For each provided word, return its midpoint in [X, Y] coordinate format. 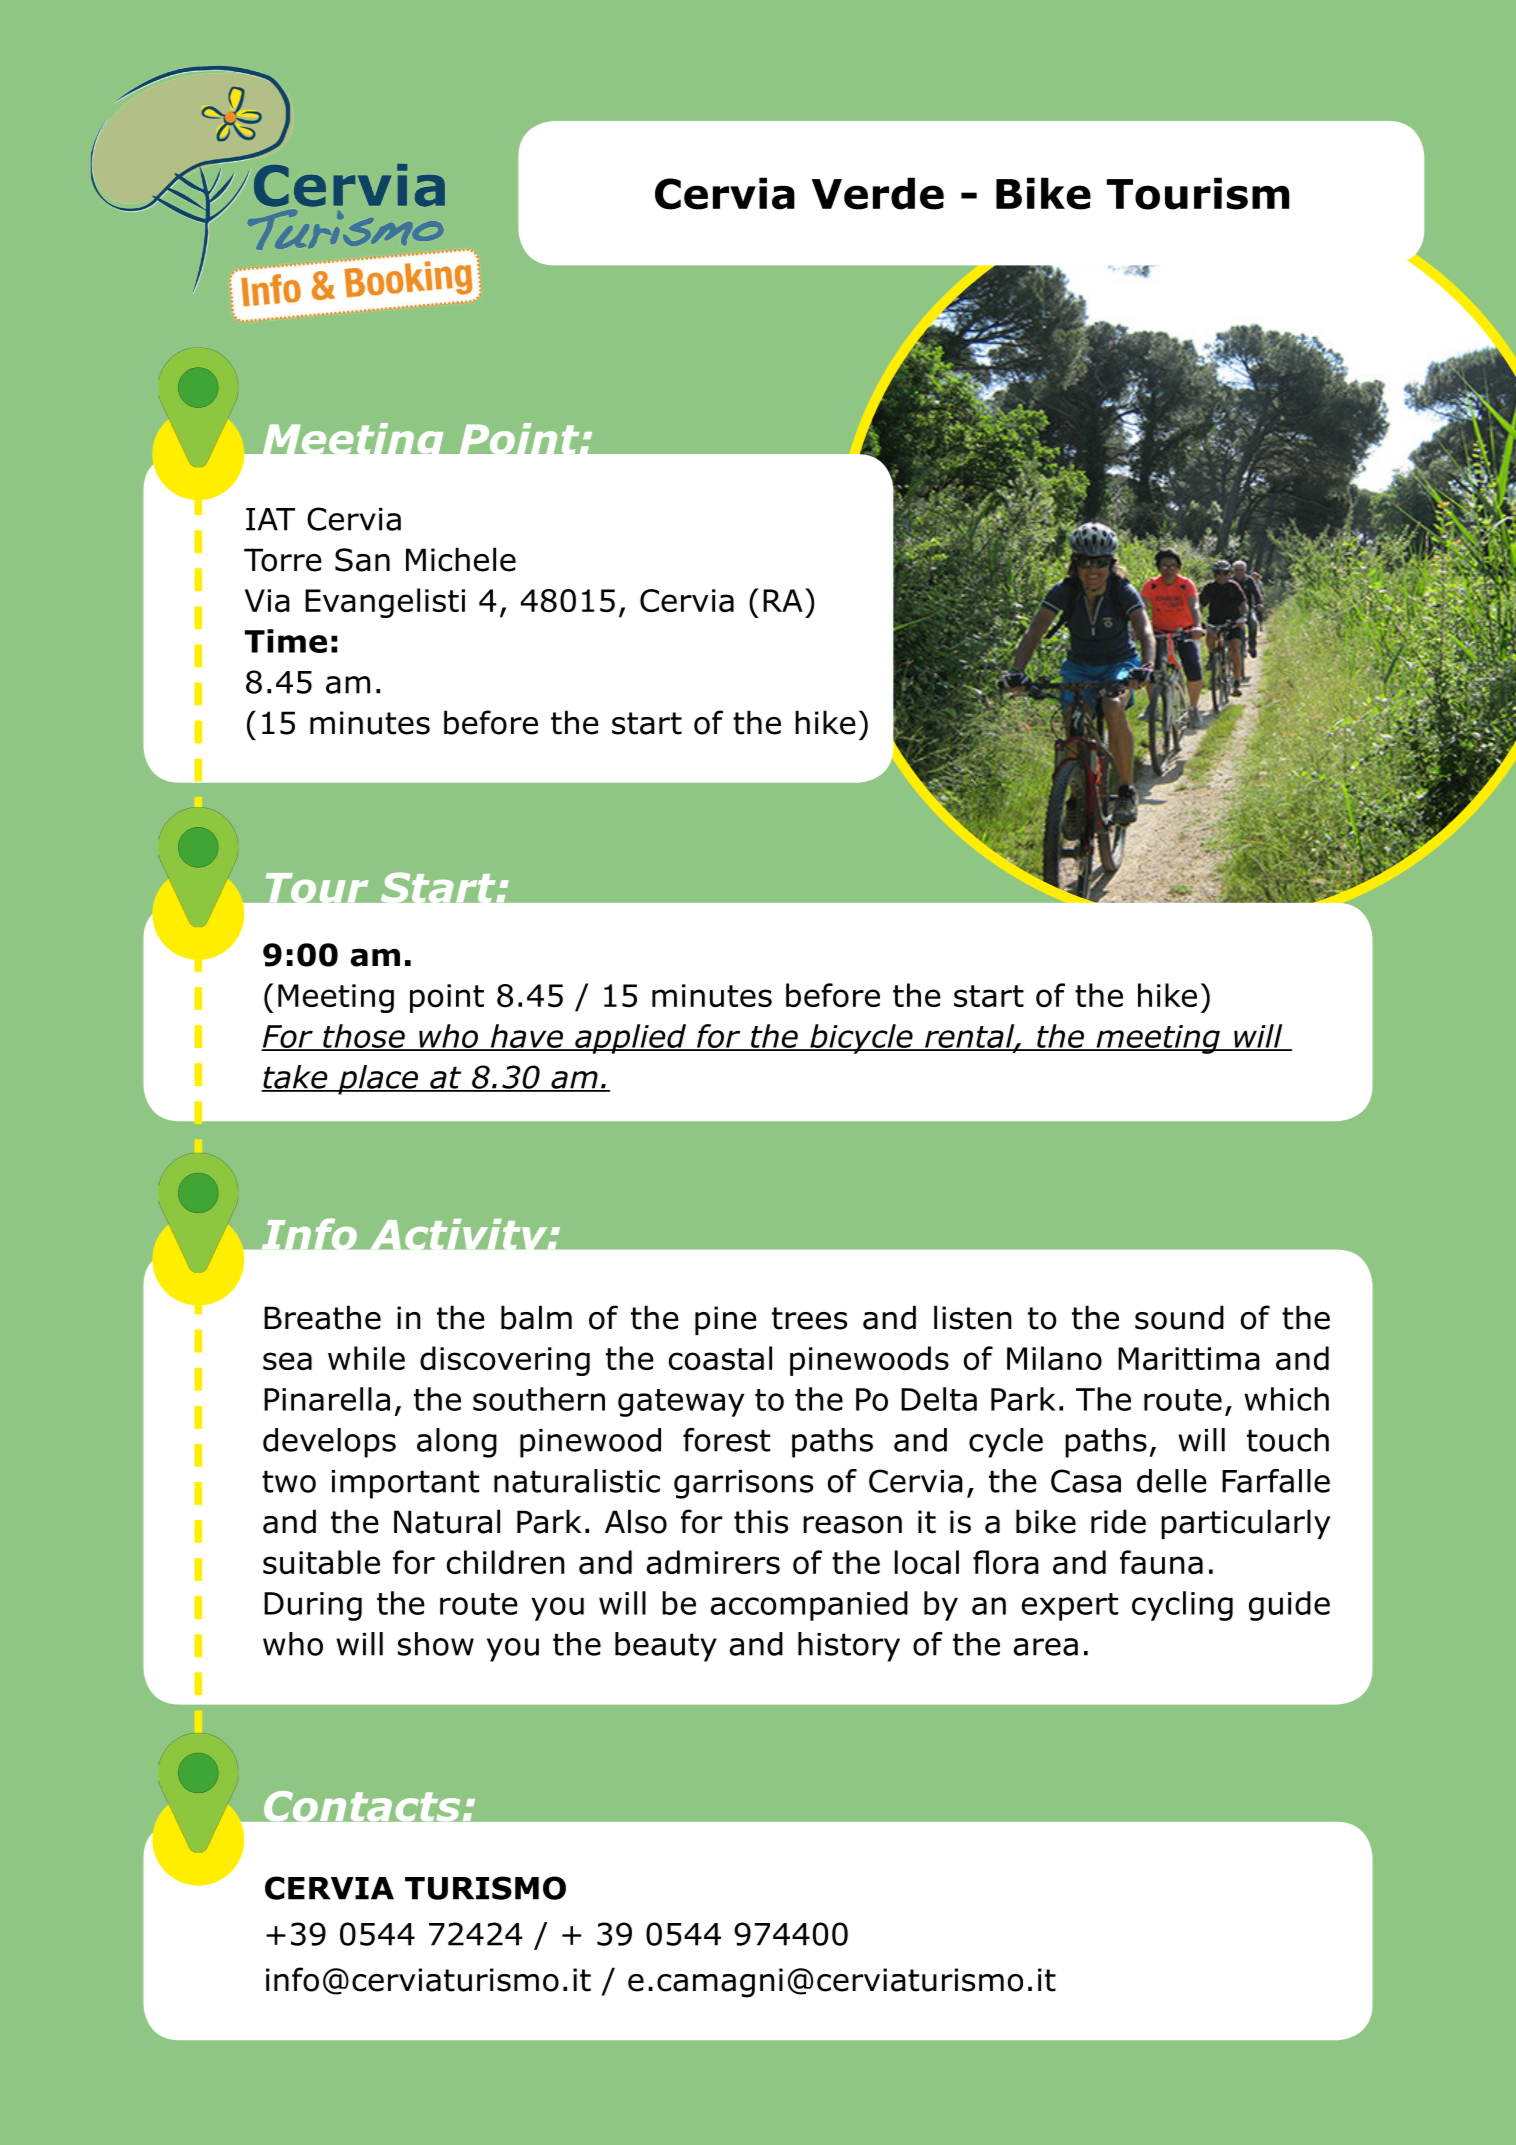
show [436, 1644]
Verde [878, 193]
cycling [1182, 1606]
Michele [461, 559]
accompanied [809, 1606]
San [362, 560]
